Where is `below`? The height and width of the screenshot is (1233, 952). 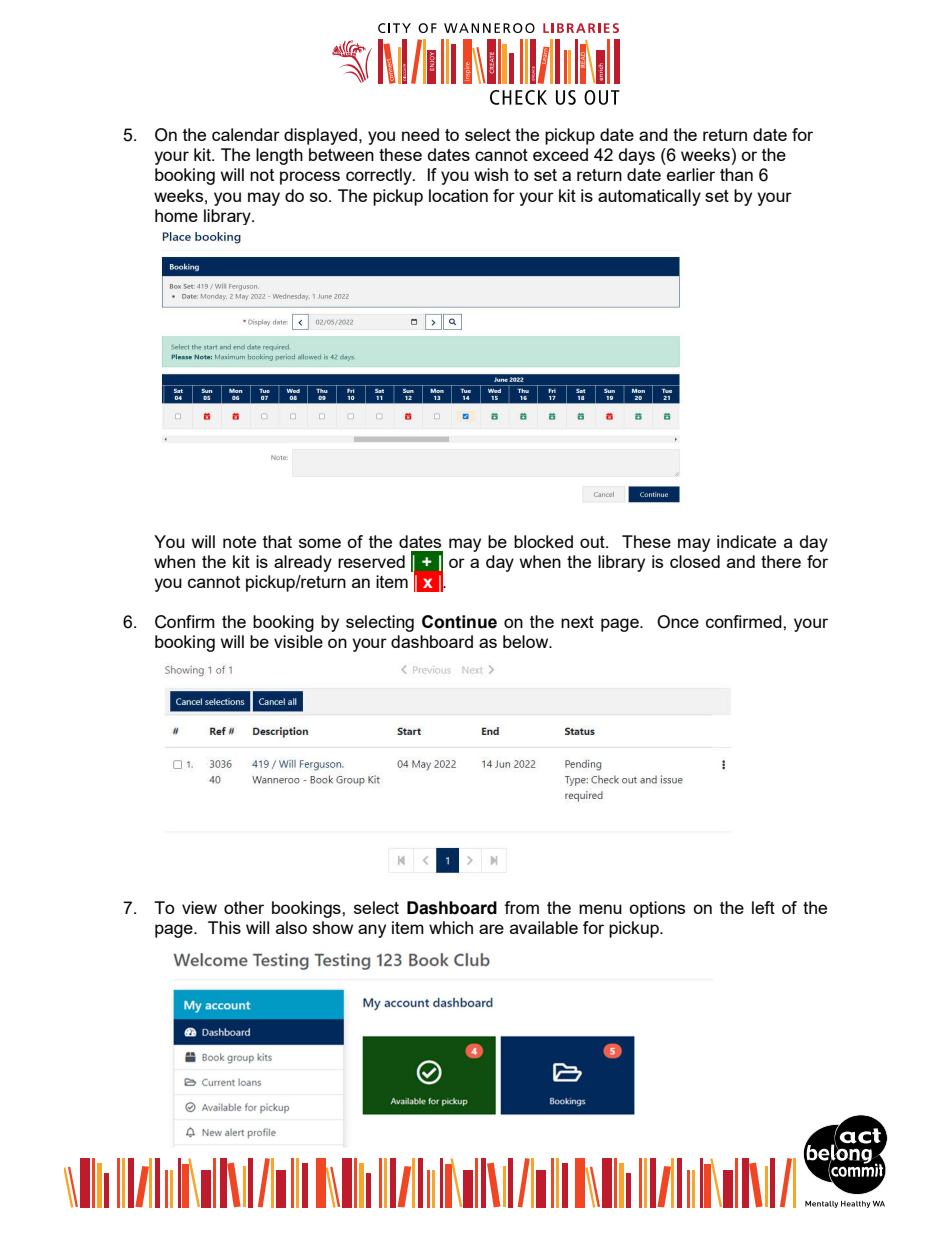
below is located at coordinates (527, 641).
